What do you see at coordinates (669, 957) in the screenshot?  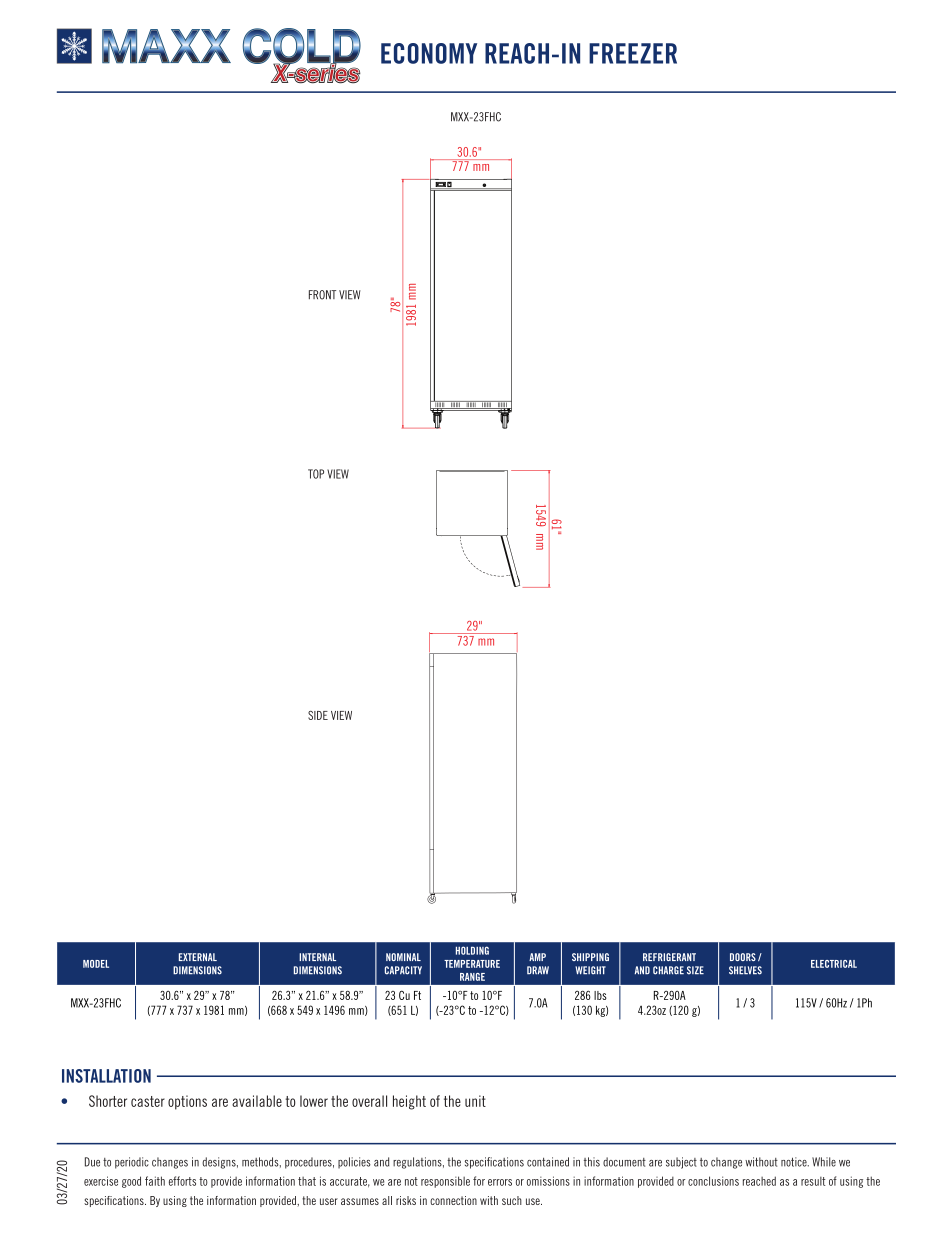 I see `REFRIGERANT` at bounding box center [669, 957].
